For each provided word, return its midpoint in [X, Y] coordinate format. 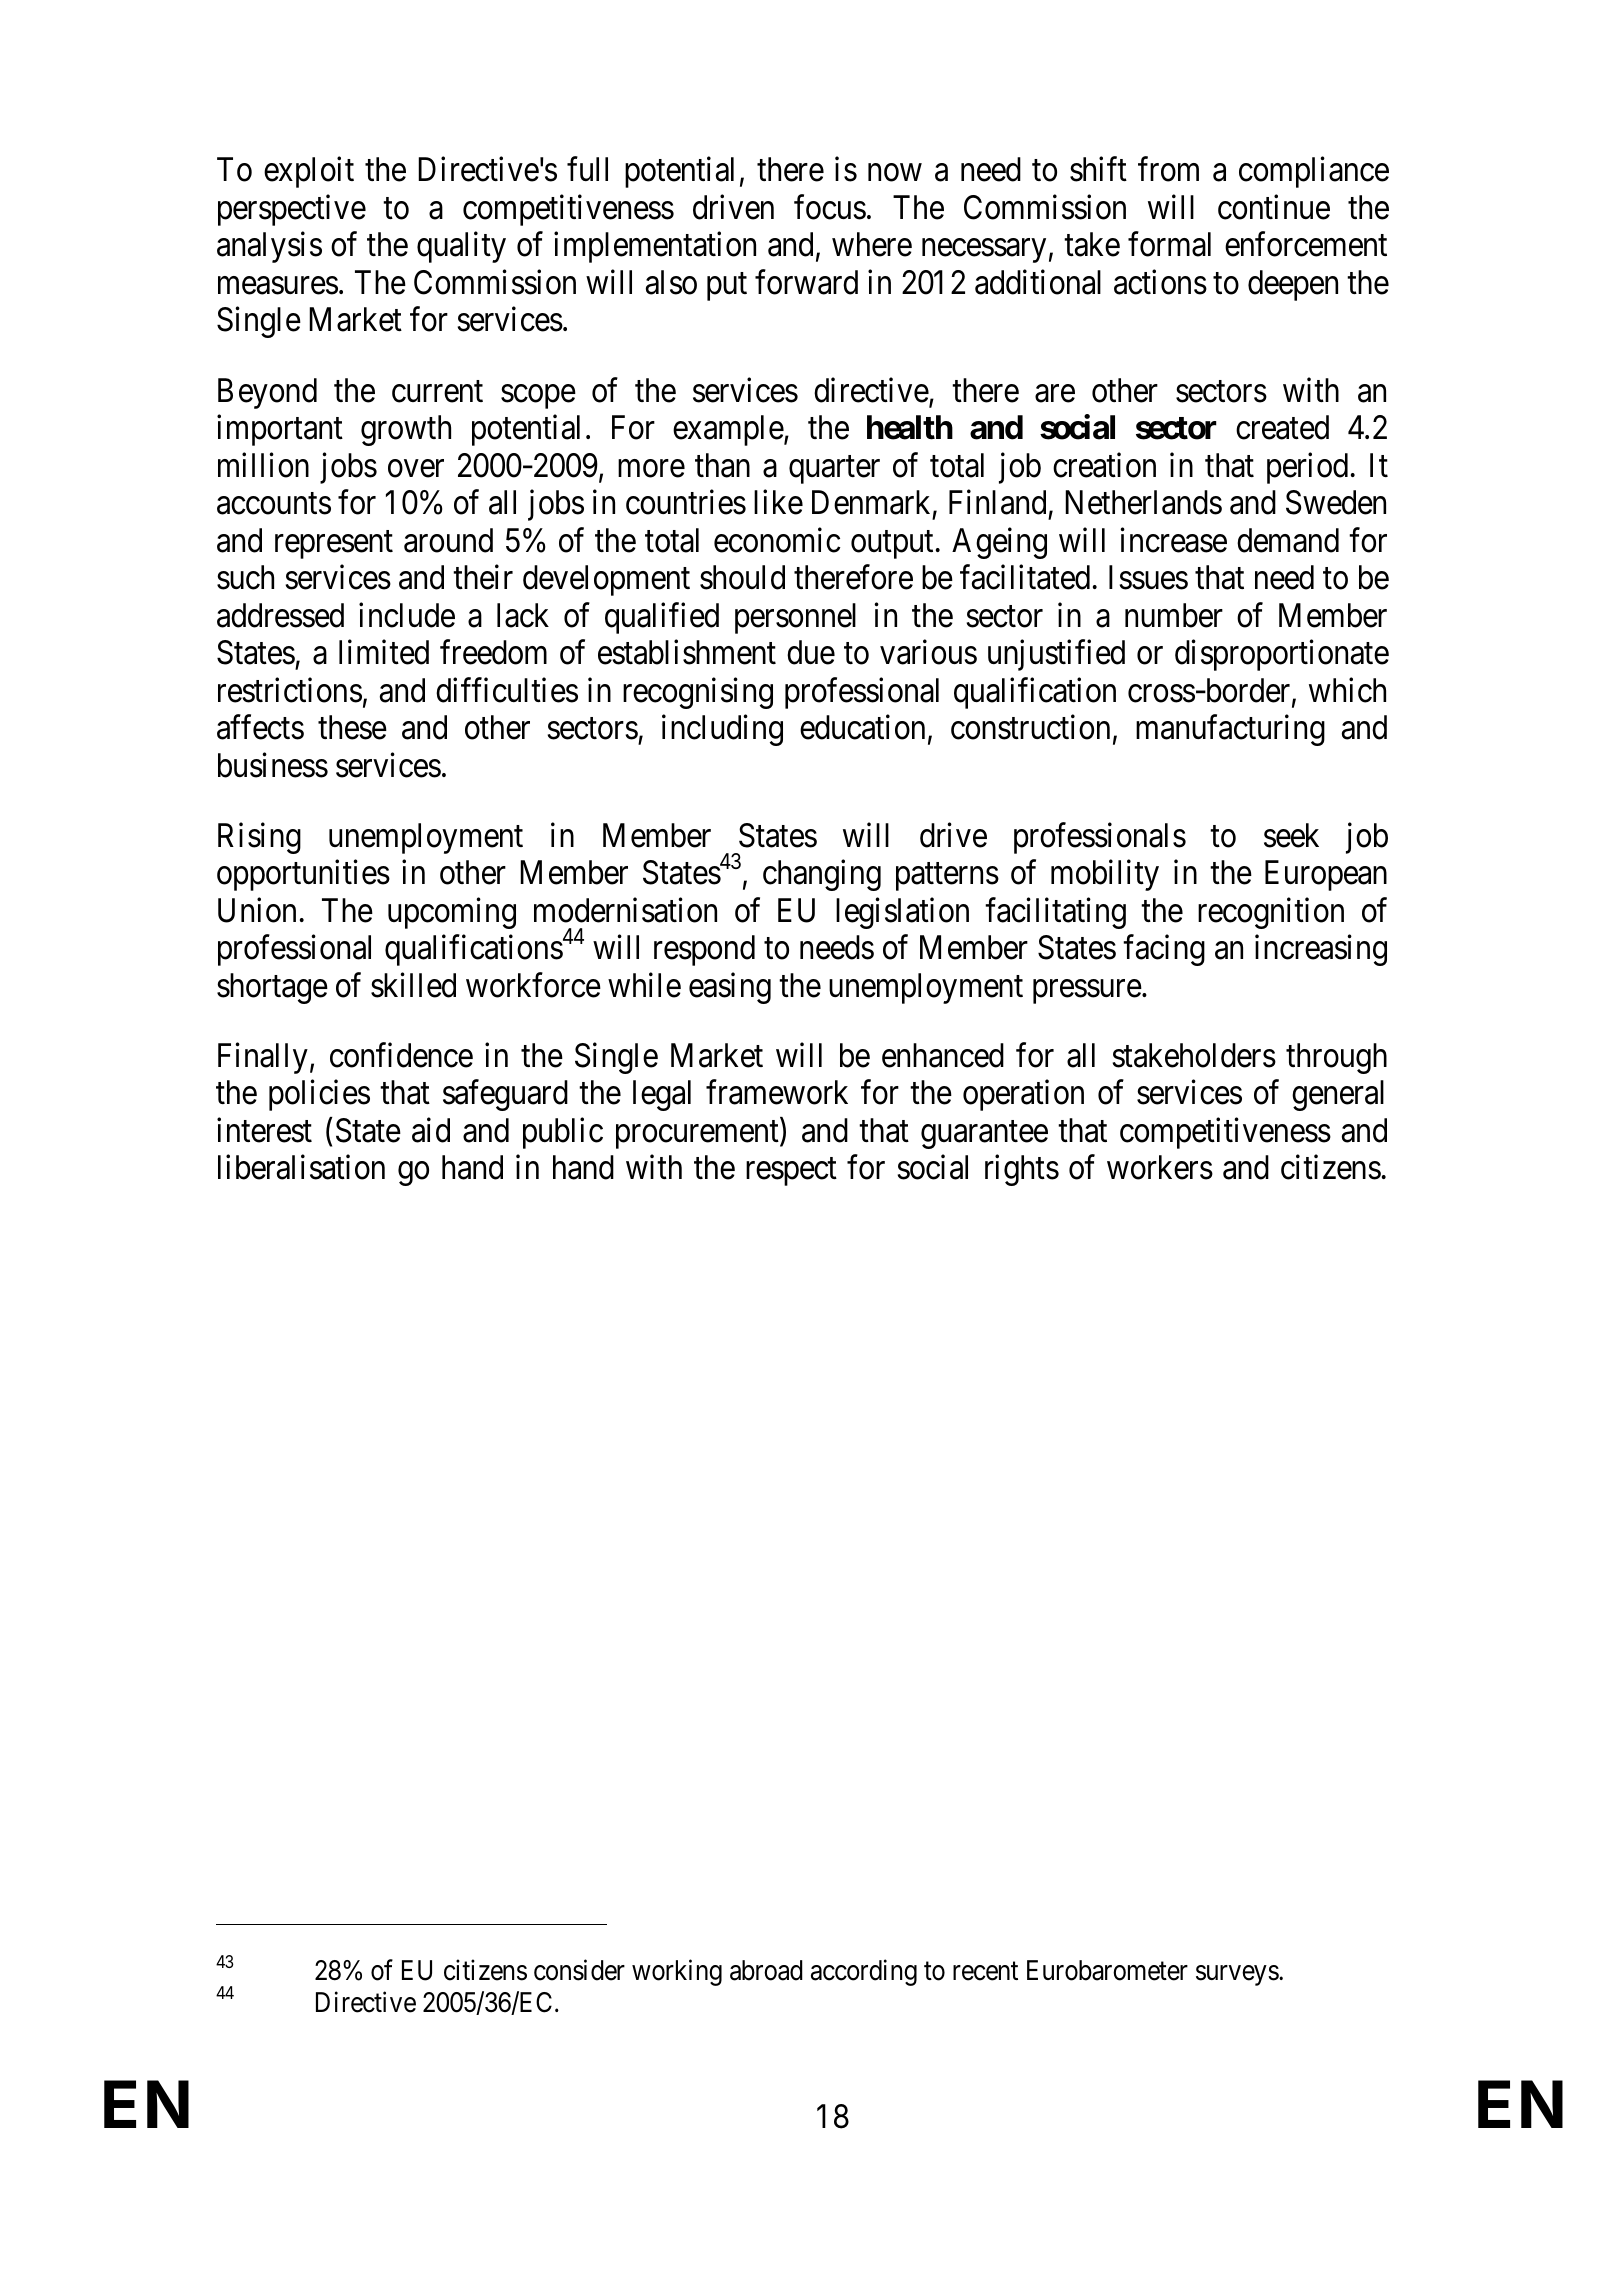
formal [1169, 244]
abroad [766, 1970]
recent [985, 1972]
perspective [292, 210]
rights [1022, 1170]
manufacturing [1230, 730]
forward [806, 282]
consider [579, 1970]
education [862, 727]
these [352, 727]
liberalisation [301, 1167]
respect [791, 1172]
